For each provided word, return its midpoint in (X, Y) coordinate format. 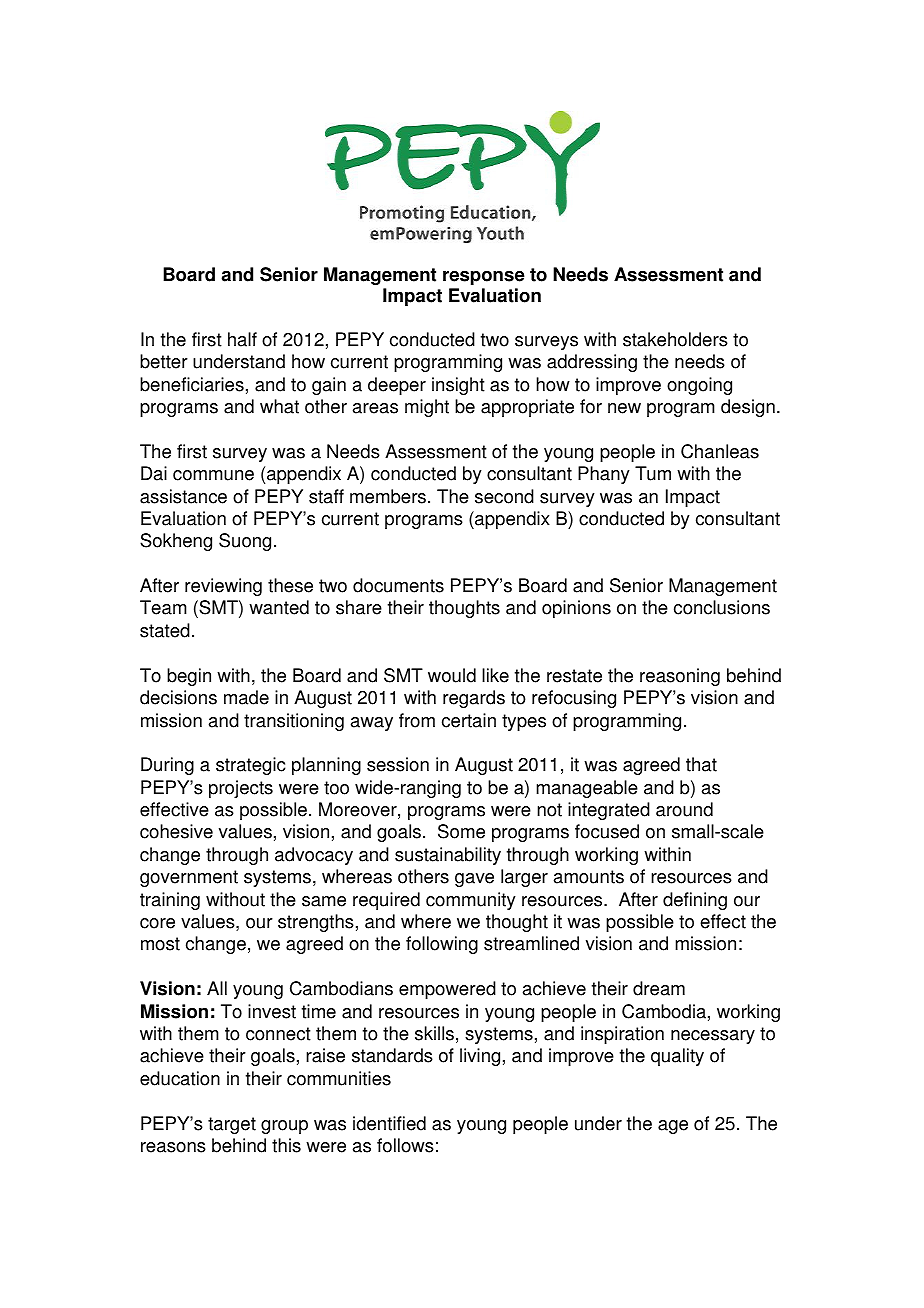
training (170, 901)
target (232, 1125)
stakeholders (675, 339)
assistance (183, 496)
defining (695, 901)
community (471, 901)
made (246, 697)
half (242, 339)
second (504, 496)
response (484, 277)
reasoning (680, 677)
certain (469, 720)
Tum (653, 473)
